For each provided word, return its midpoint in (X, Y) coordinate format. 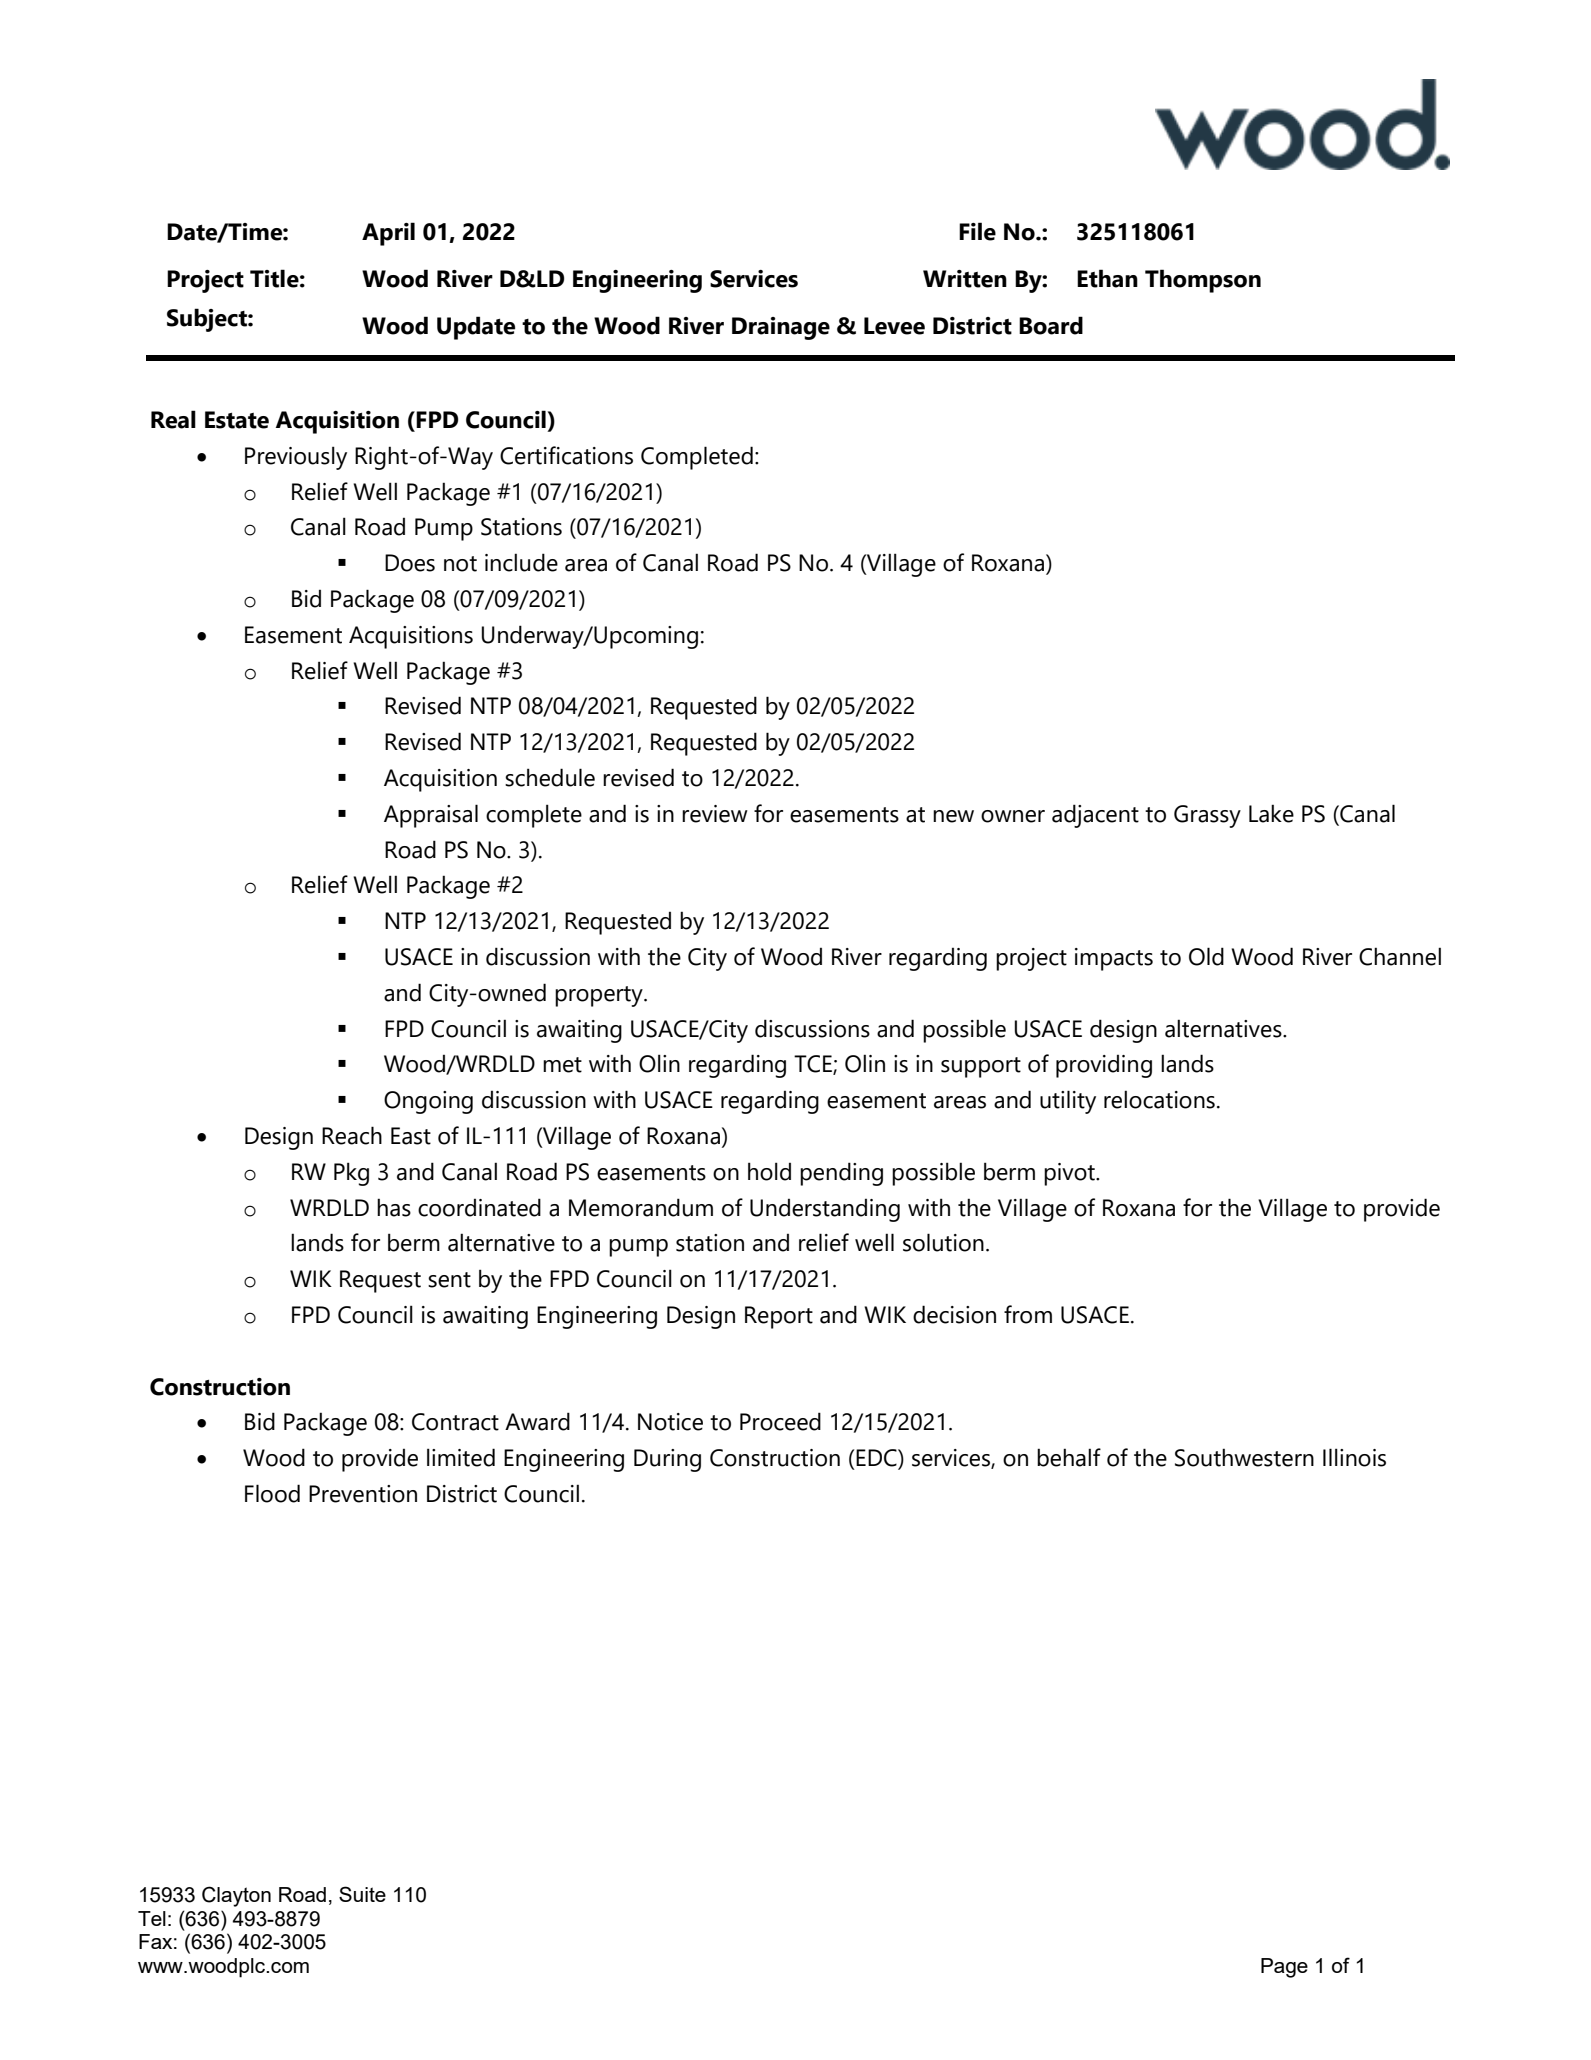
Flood (272, 1493)
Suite (362, 1894)
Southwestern (1244, 1457)
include (521, 562)
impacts (1114, 959)
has (394, 1207)
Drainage (781, 328)
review (715, 814)
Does (410, 563)
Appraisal (431, 816)
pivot (1070, 1174)
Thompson (1203, 281)
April (388, 234)
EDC (877, 1459)
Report (779, 1317)
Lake (1271, 813)
